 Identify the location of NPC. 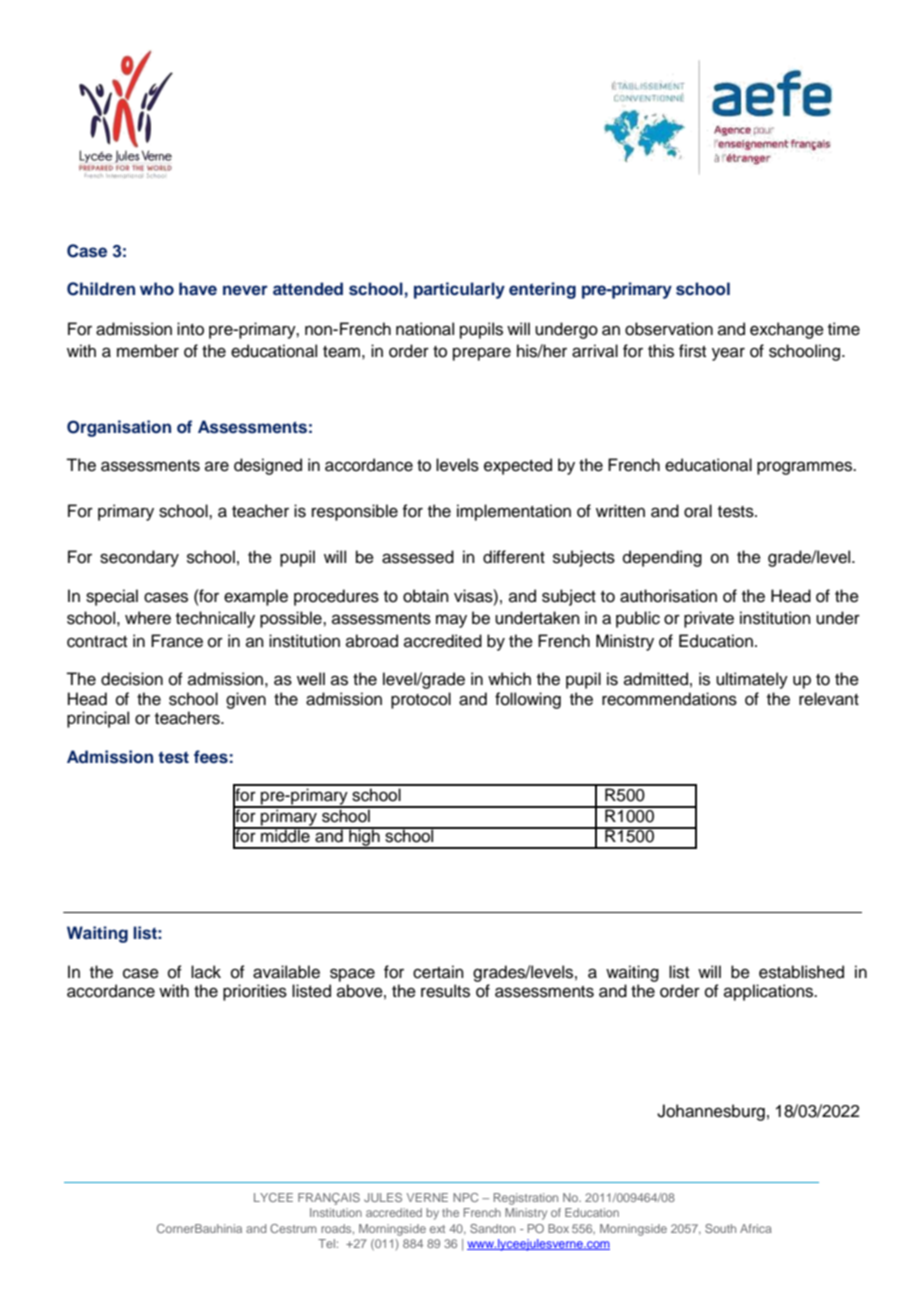
(466, 1197).
